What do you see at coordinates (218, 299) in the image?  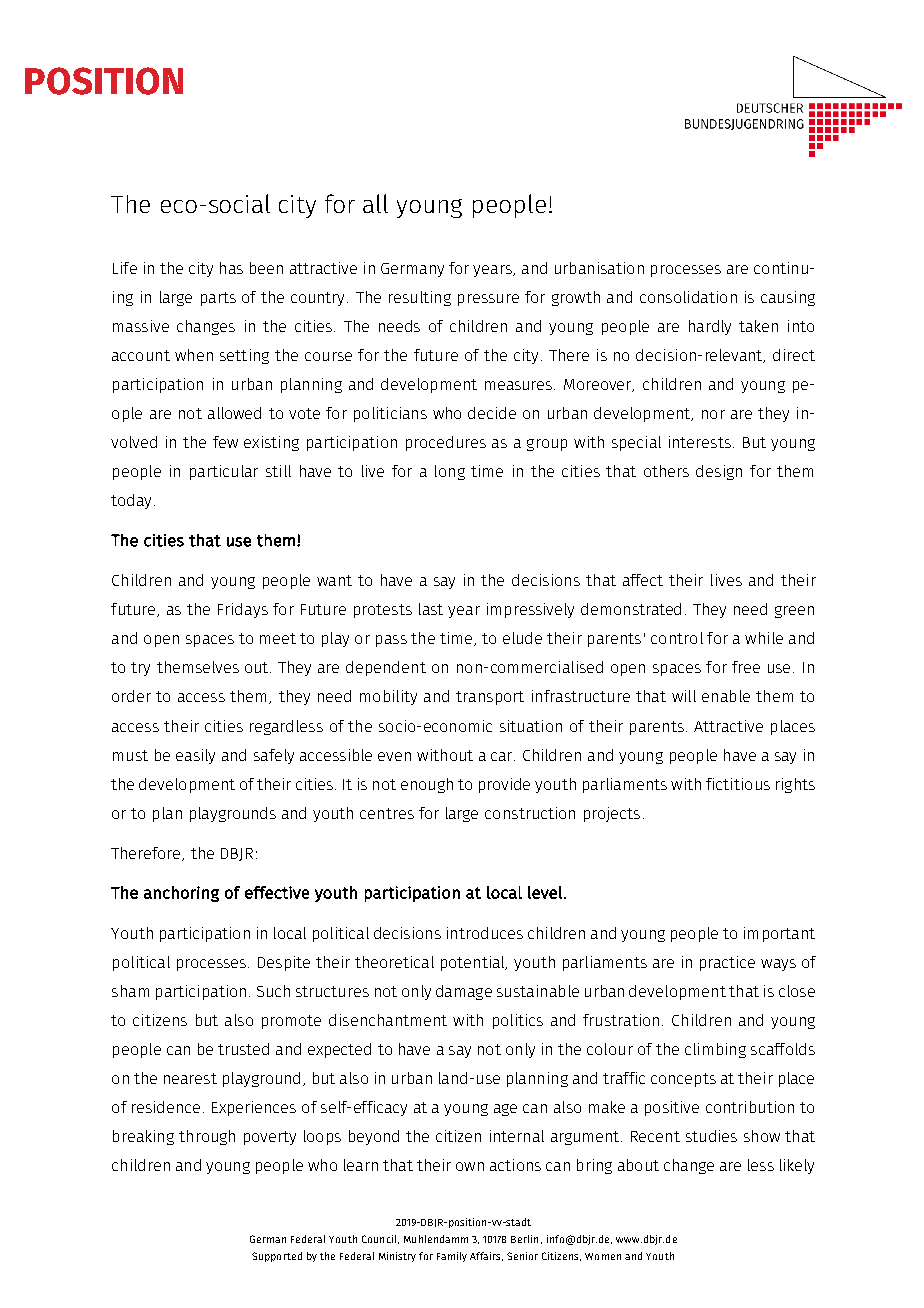 I see `parts` at bounding box center [218, 299].
